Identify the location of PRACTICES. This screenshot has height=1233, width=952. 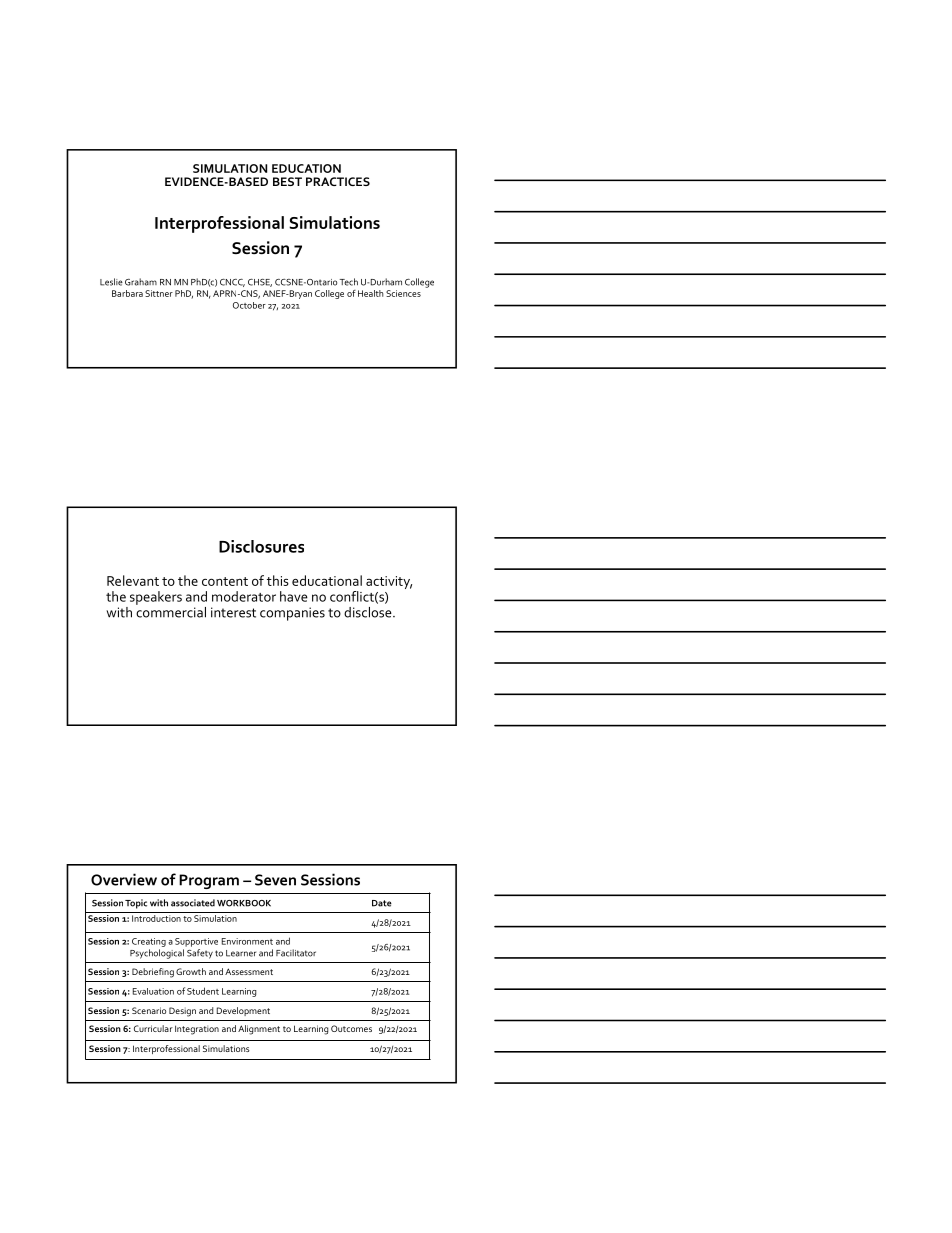
(338, 181).
